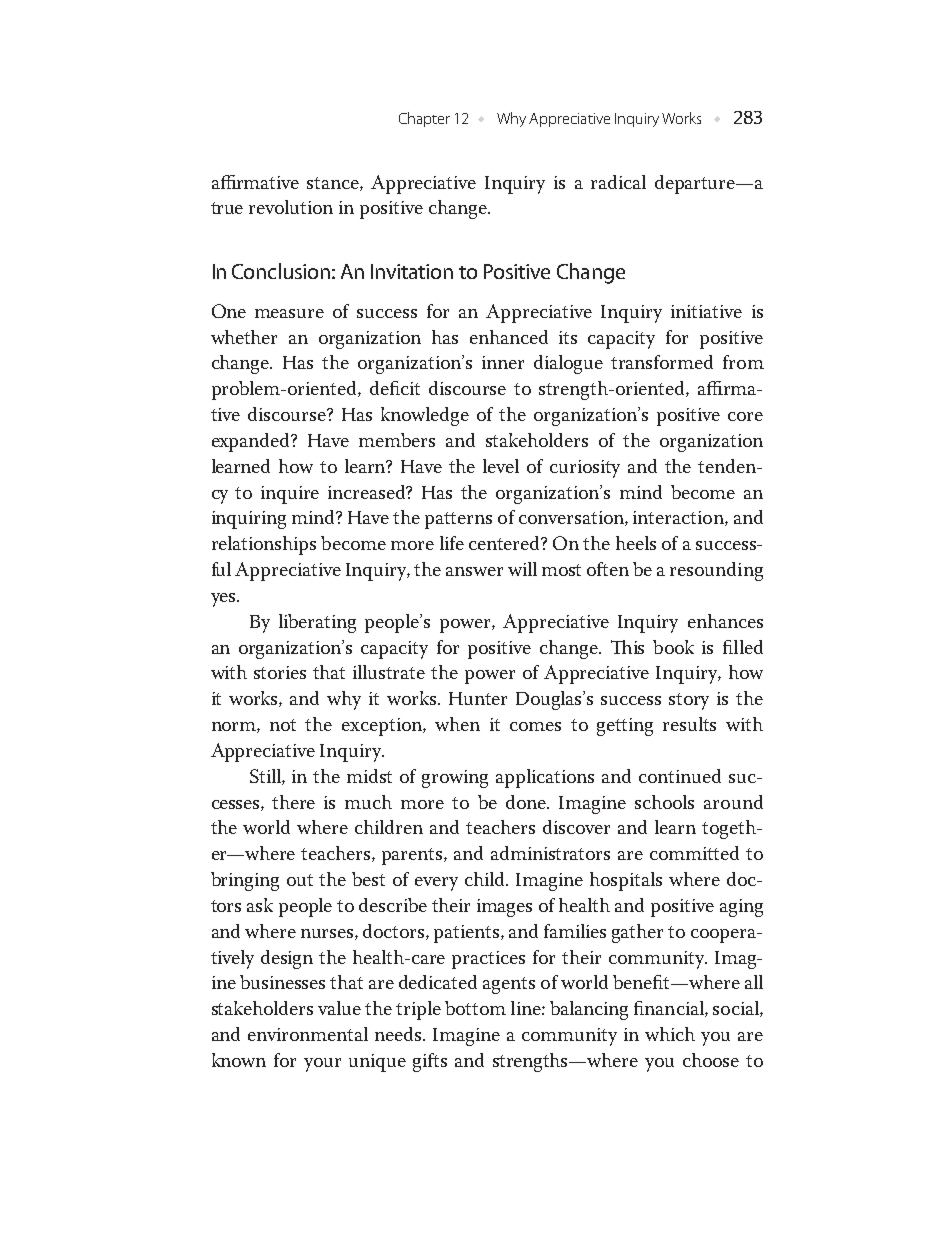 Image resolution: width=952 pixels, height=1233 pixels. I want to click on resounding, so click(716, 571).
